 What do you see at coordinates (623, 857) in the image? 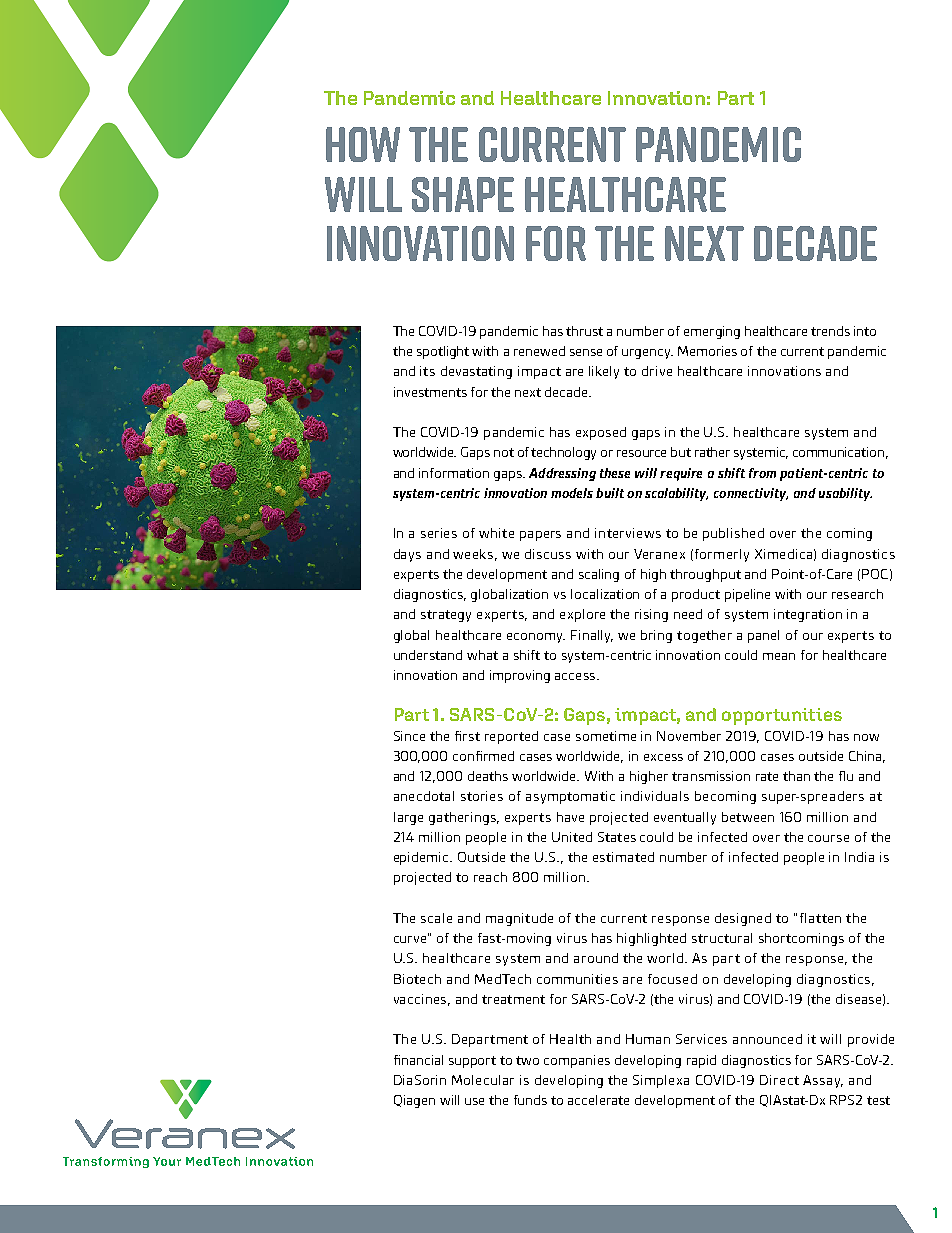
I see `estimated` at bounding box center [623, 857].
